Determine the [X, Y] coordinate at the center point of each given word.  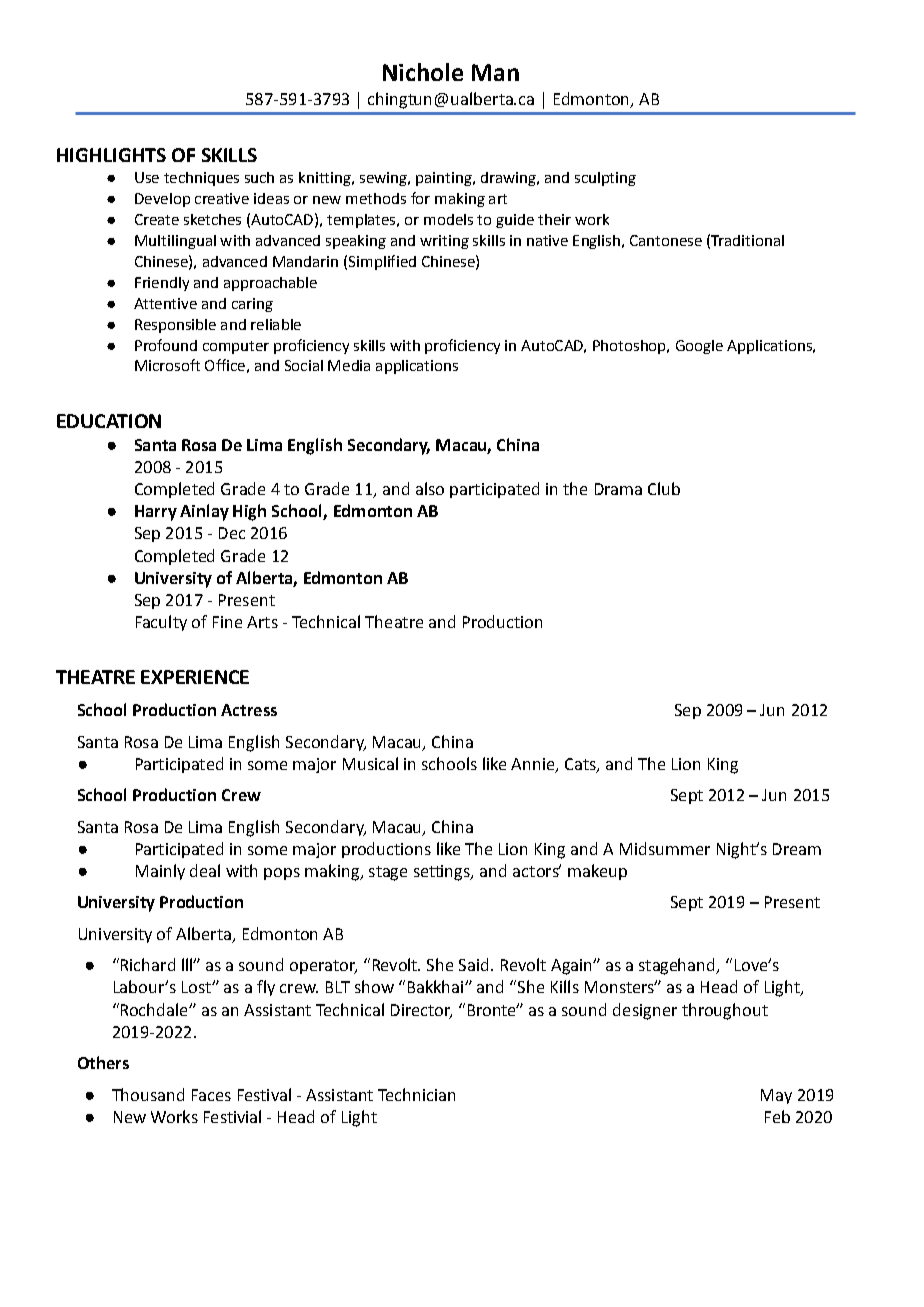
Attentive [165, 303]
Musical [370, 763]
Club [664, 488]
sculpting [605, 179]
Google [699, 347]
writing [444, 242]
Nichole [423, 72]
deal [205, 870]
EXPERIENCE [195, 677]
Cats [581, 765]
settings [443, 873]
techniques [201, 179]
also [430, 488]
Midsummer [665, 848]
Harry [156, 513]
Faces [211, 1095]
